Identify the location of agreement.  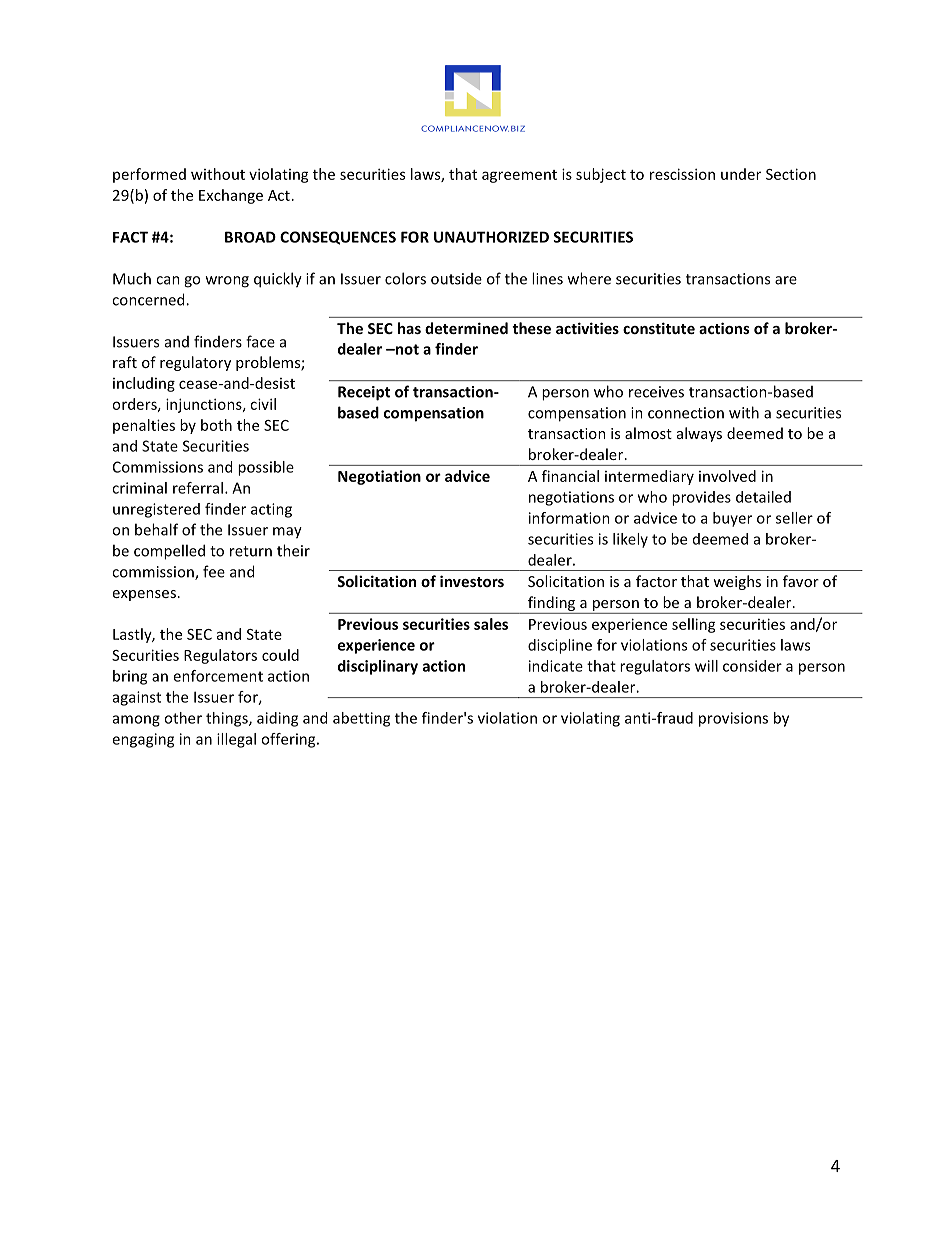
(519, 176).
